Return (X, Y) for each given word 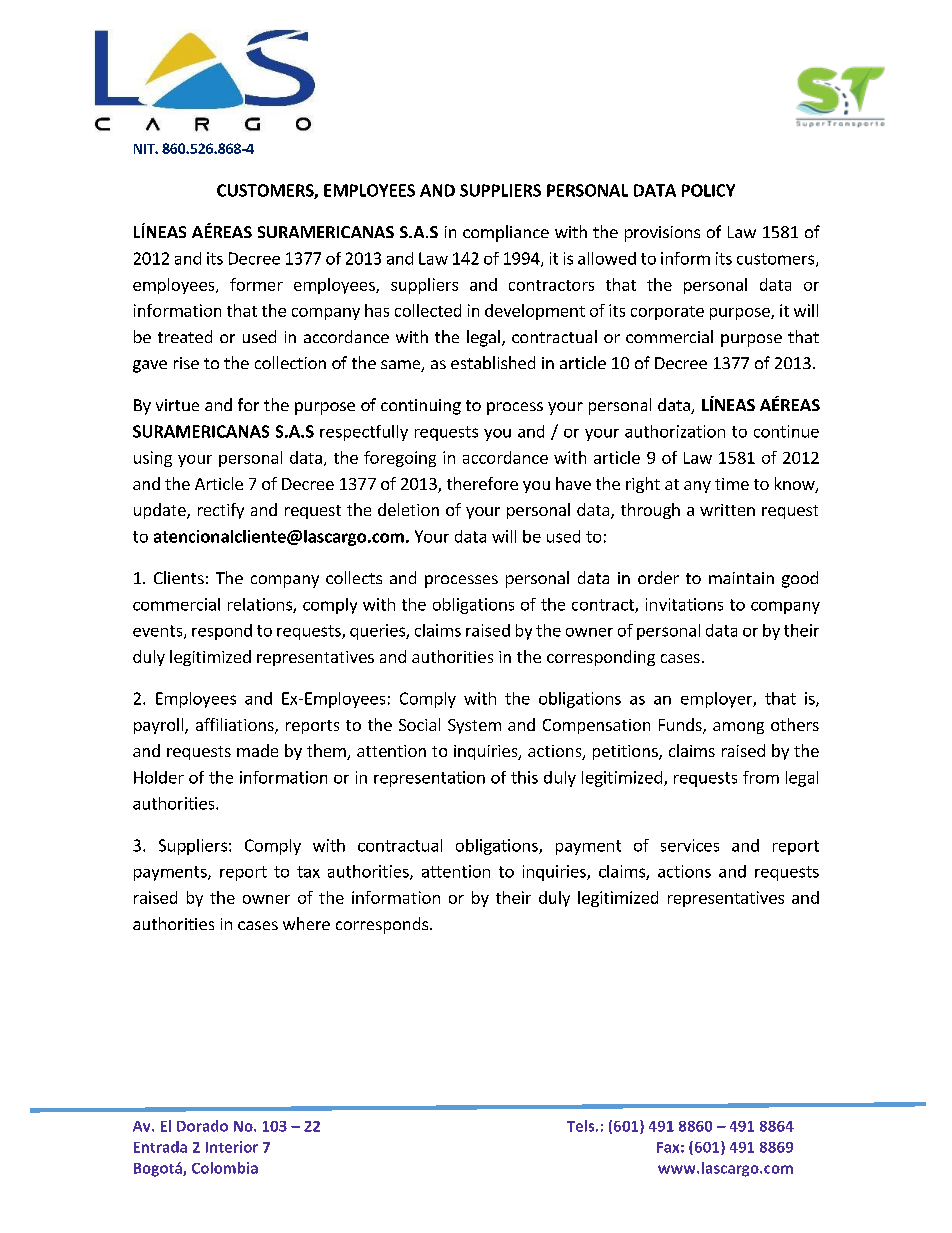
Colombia (225, 1168)
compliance (506, 233)
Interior (232, 1147)
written (727, 510)
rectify (221, 511)
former (256, 284)
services (690, 845)
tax (308, 872)
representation (429, 779)
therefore (482, 483)
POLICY (708, 190)
